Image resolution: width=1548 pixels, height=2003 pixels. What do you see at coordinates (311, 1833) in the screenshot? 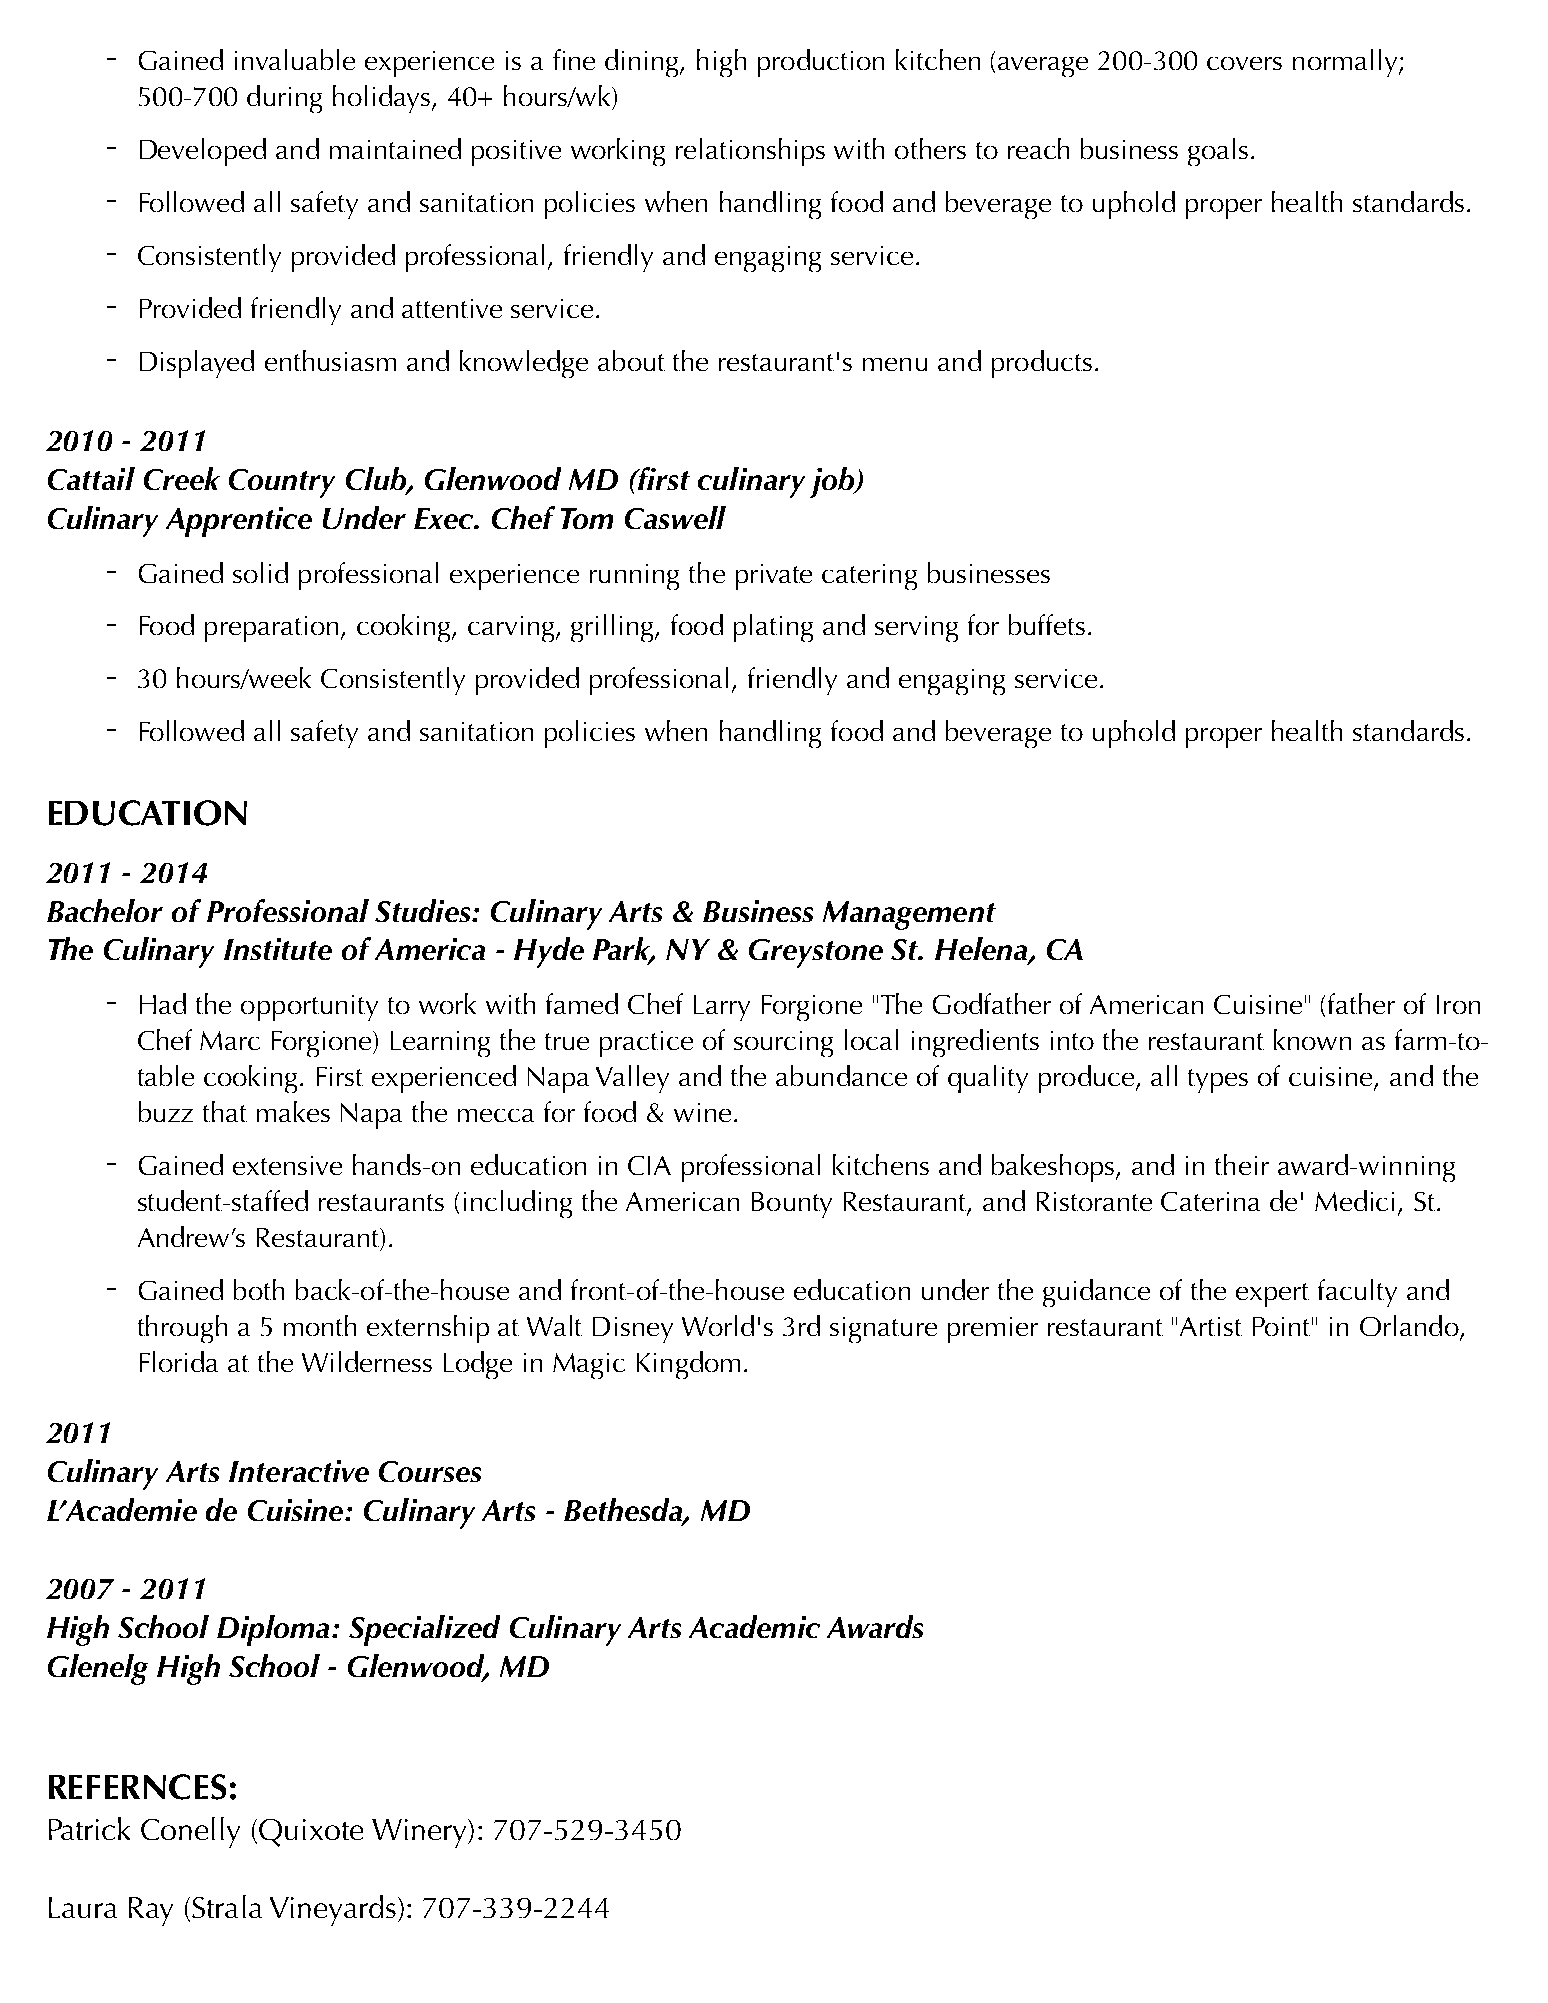
I see `Quixote` at bounding box center [311, 1833].
